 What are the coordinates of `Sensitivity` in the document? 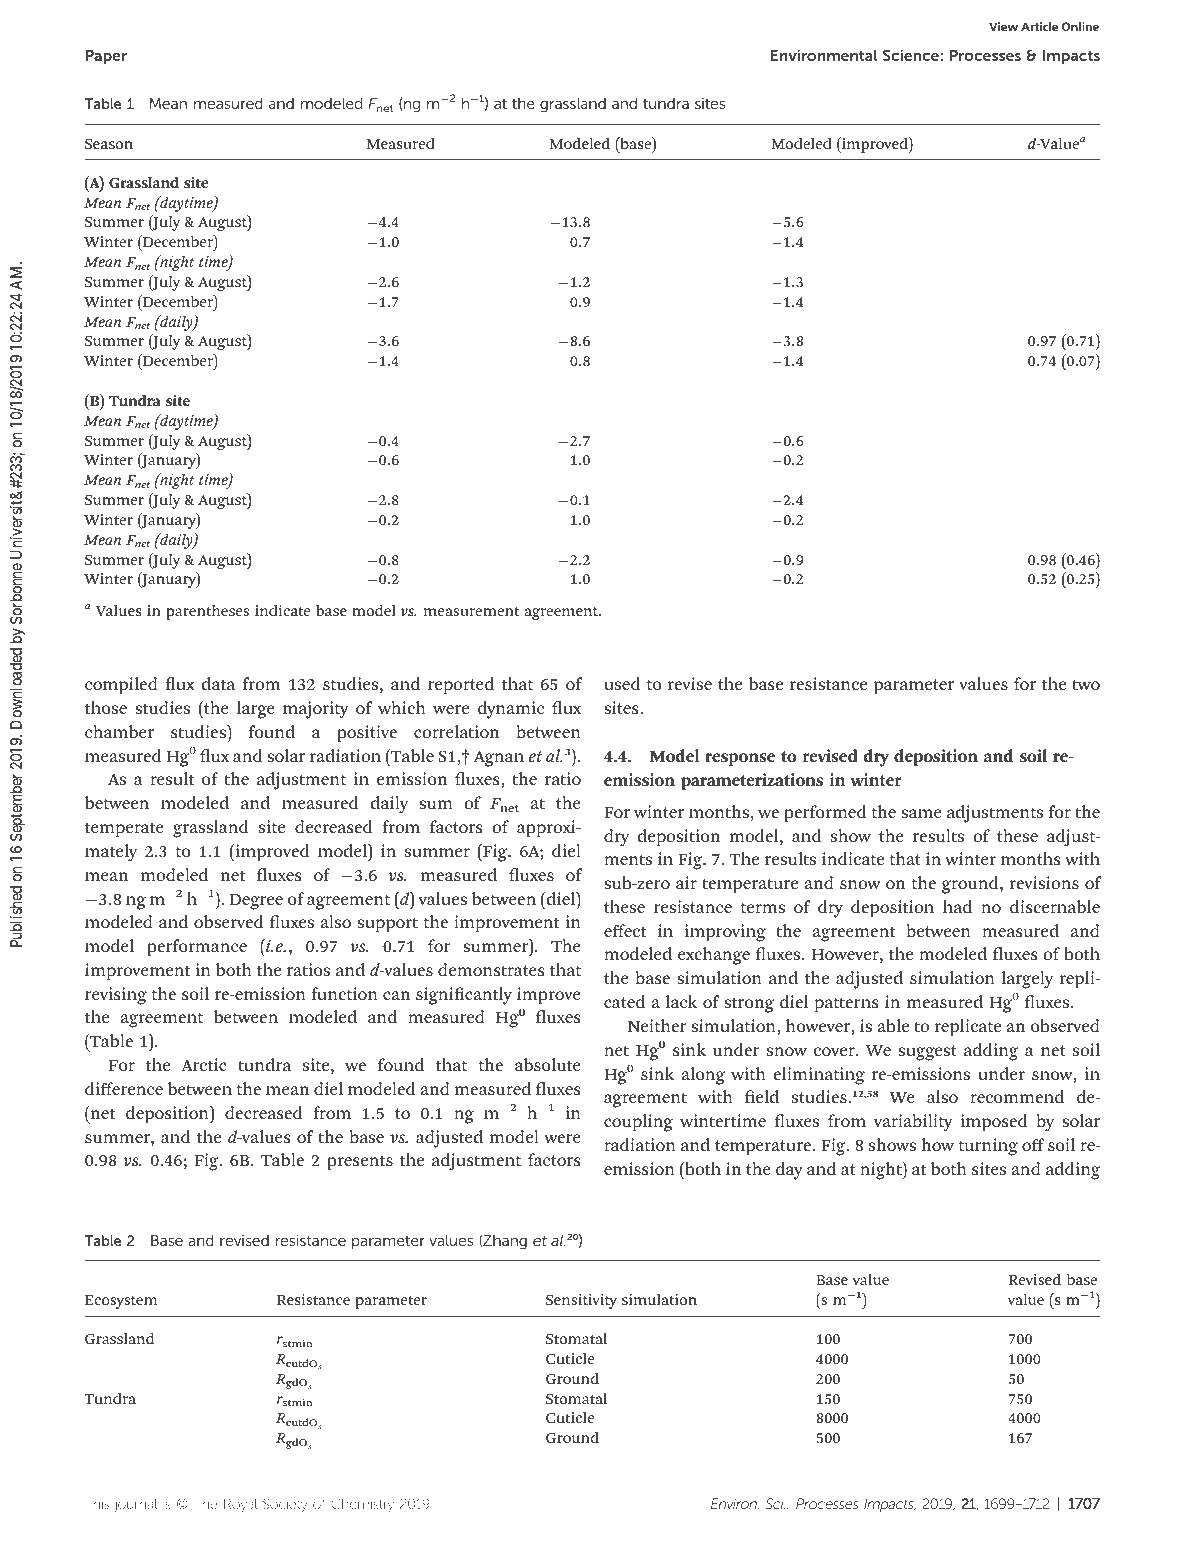 It's located at (581, 1301).
